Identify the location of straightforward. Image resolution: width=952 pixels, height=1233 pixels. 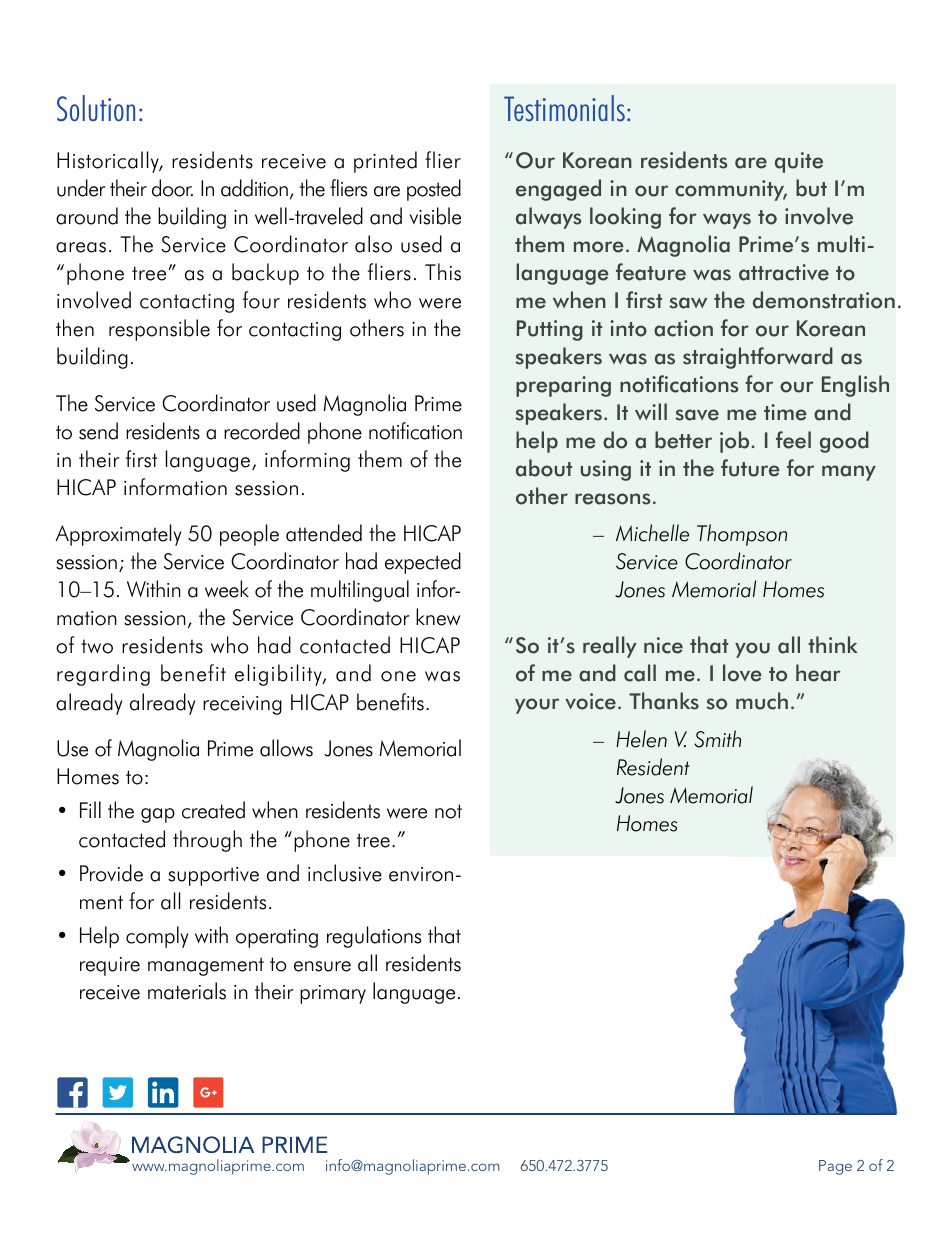
(758, 358).
